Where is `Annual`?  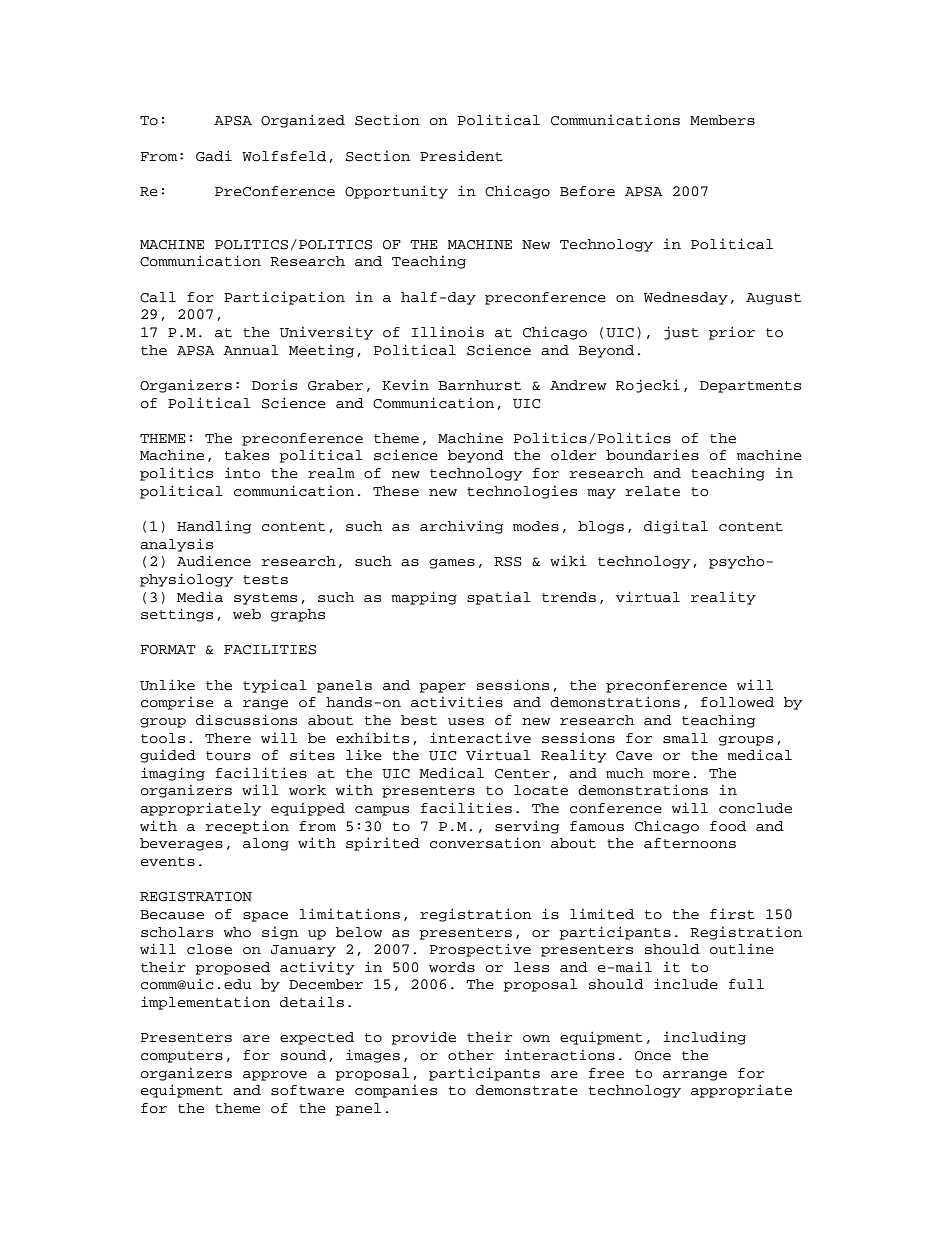
Annual is located at coordinates (251, 350).
